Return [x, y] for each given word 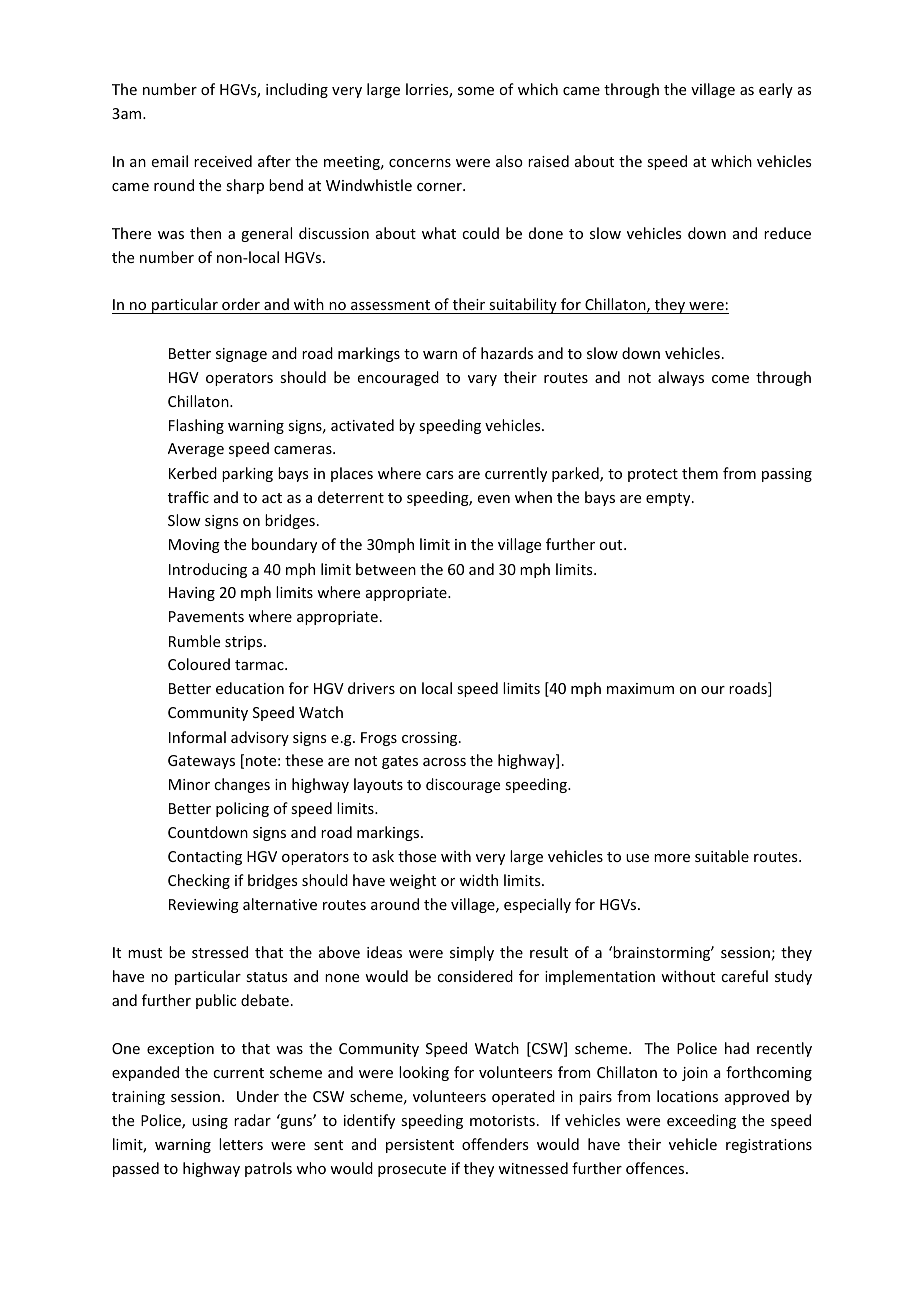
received [223, 161]
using [210, 1122]
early [776, 90]
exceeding [701, 1121]
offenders [495, 1144]
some [476, 91]
